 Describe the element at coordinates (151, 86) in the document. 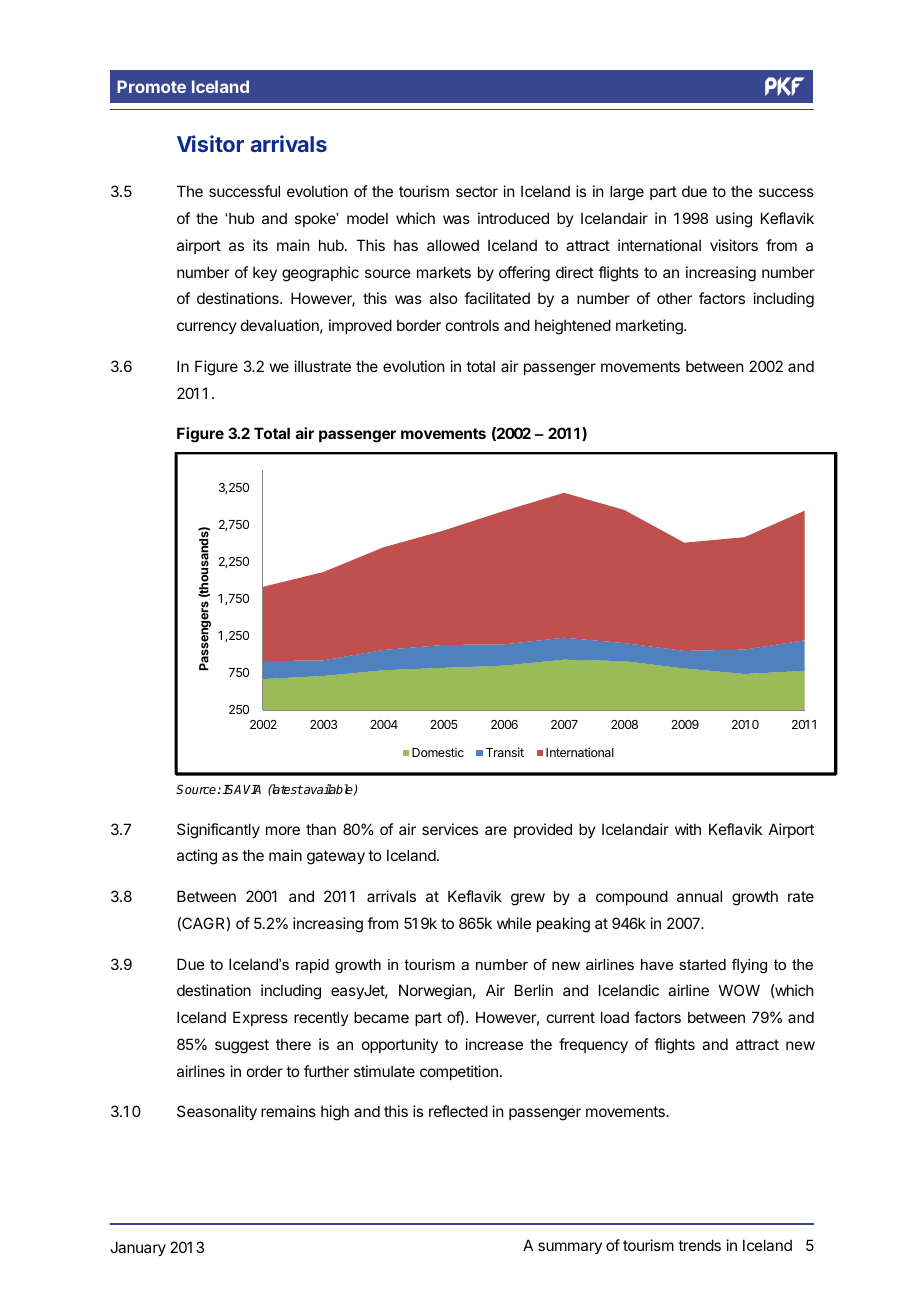

I see `Promote` at that location.
